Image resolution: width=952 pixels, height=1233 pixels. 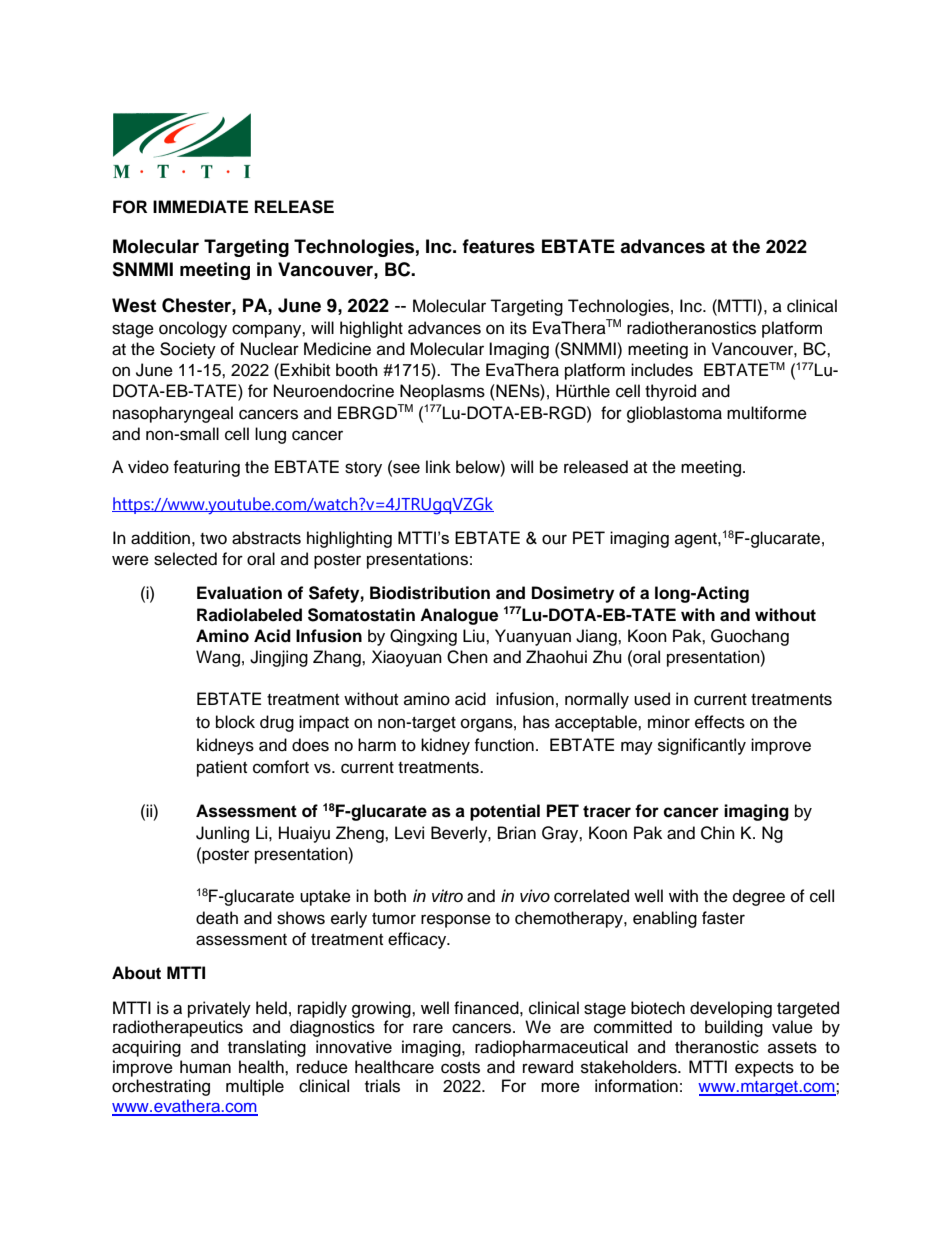 What do you see at coordinates (764, 1069) in the screenshot?
I see `expects` at bounding box center [764, 1069].
